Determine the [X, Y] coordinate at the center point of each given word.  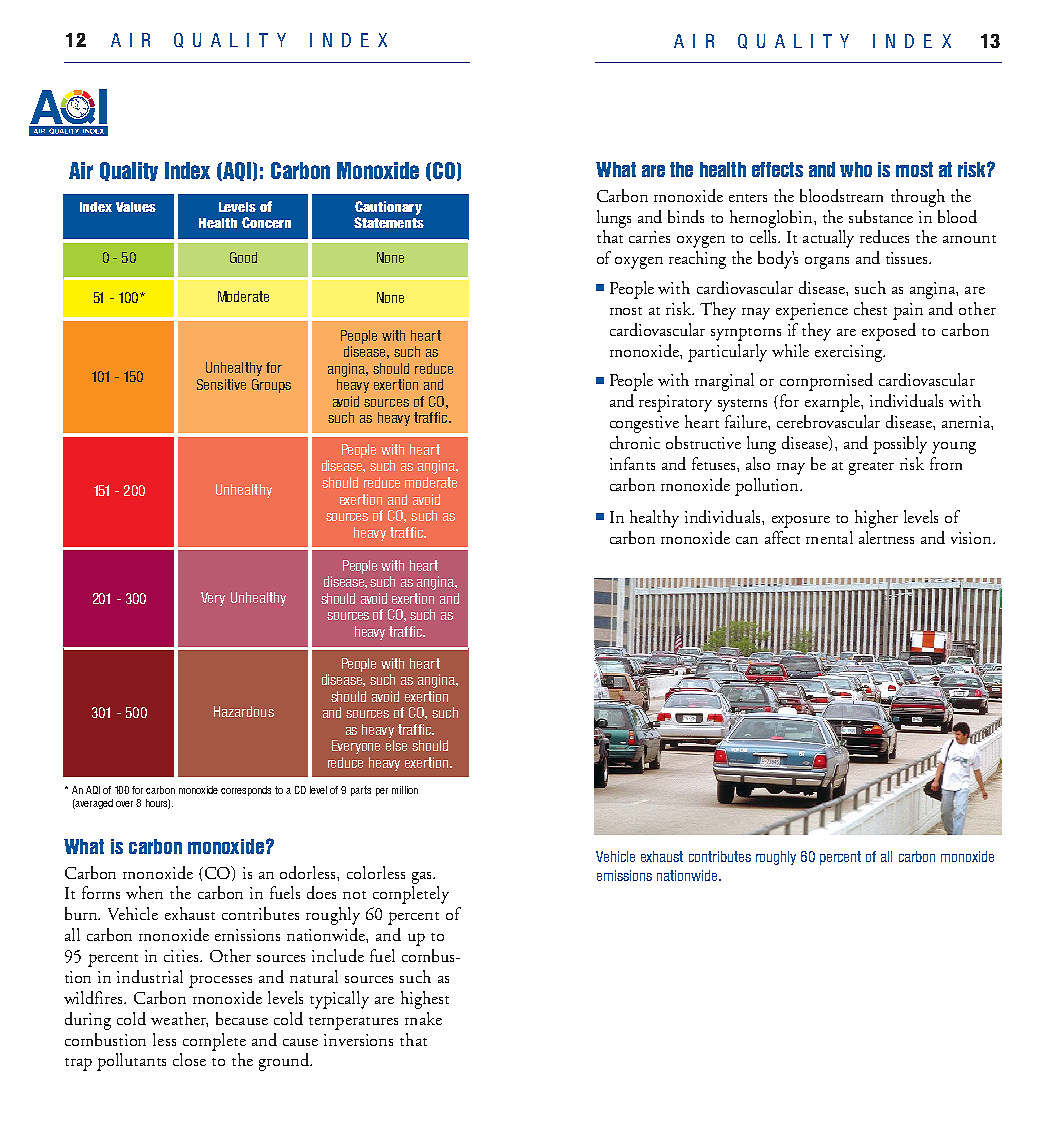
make [423, 1018]
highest [425, 1000]
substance [881, 216]
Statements [389, 222]
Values [136, 207]
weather [179, 1019]
